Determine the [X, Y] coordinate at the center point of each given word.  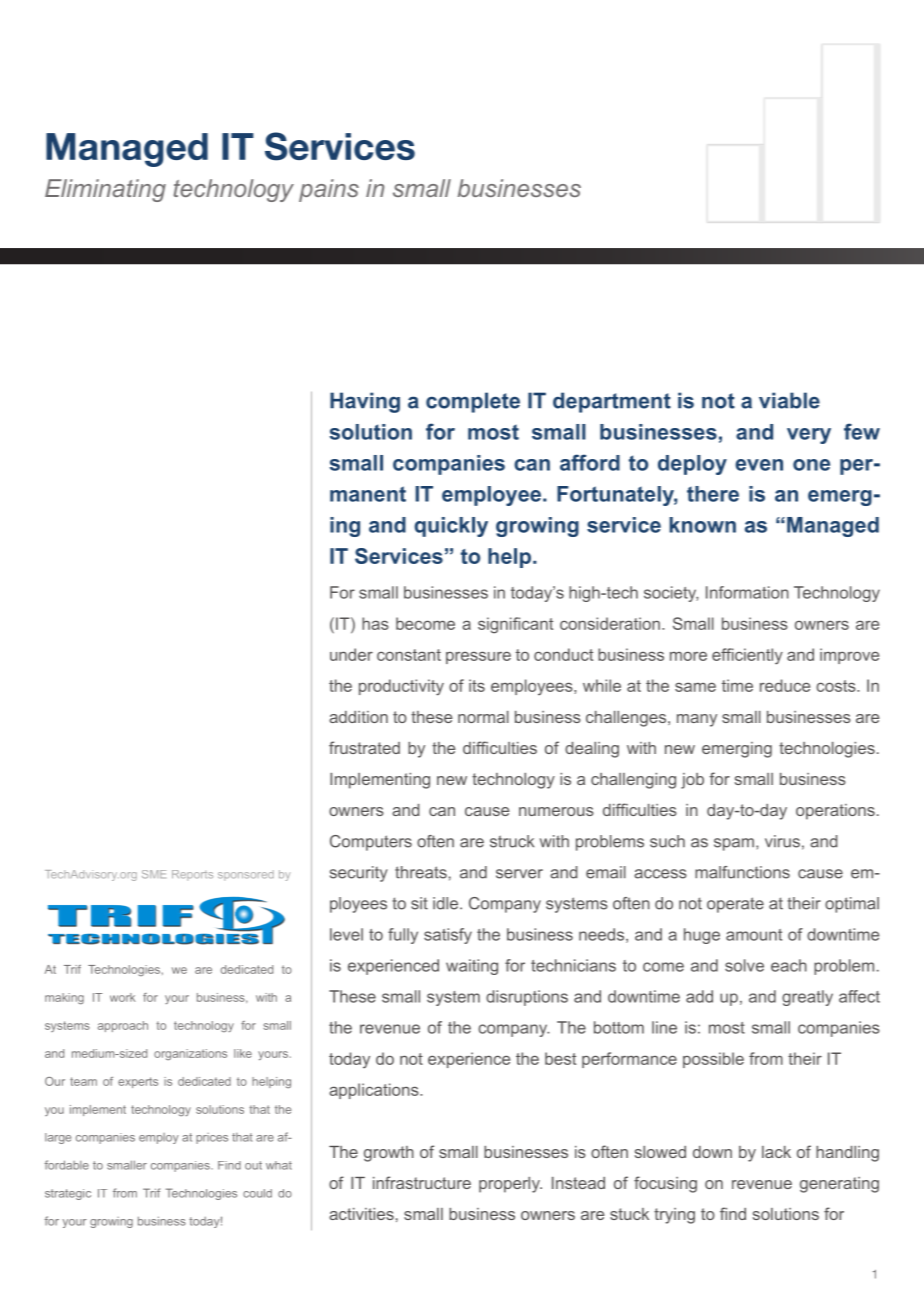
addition [358, 717]
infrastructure [422, 1182]
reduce [785, 685]
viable [789, 400]
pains [329, 190]
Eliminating [105, 190]
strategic [68, 1194]
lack [776, 1152]
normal [483, 717]
